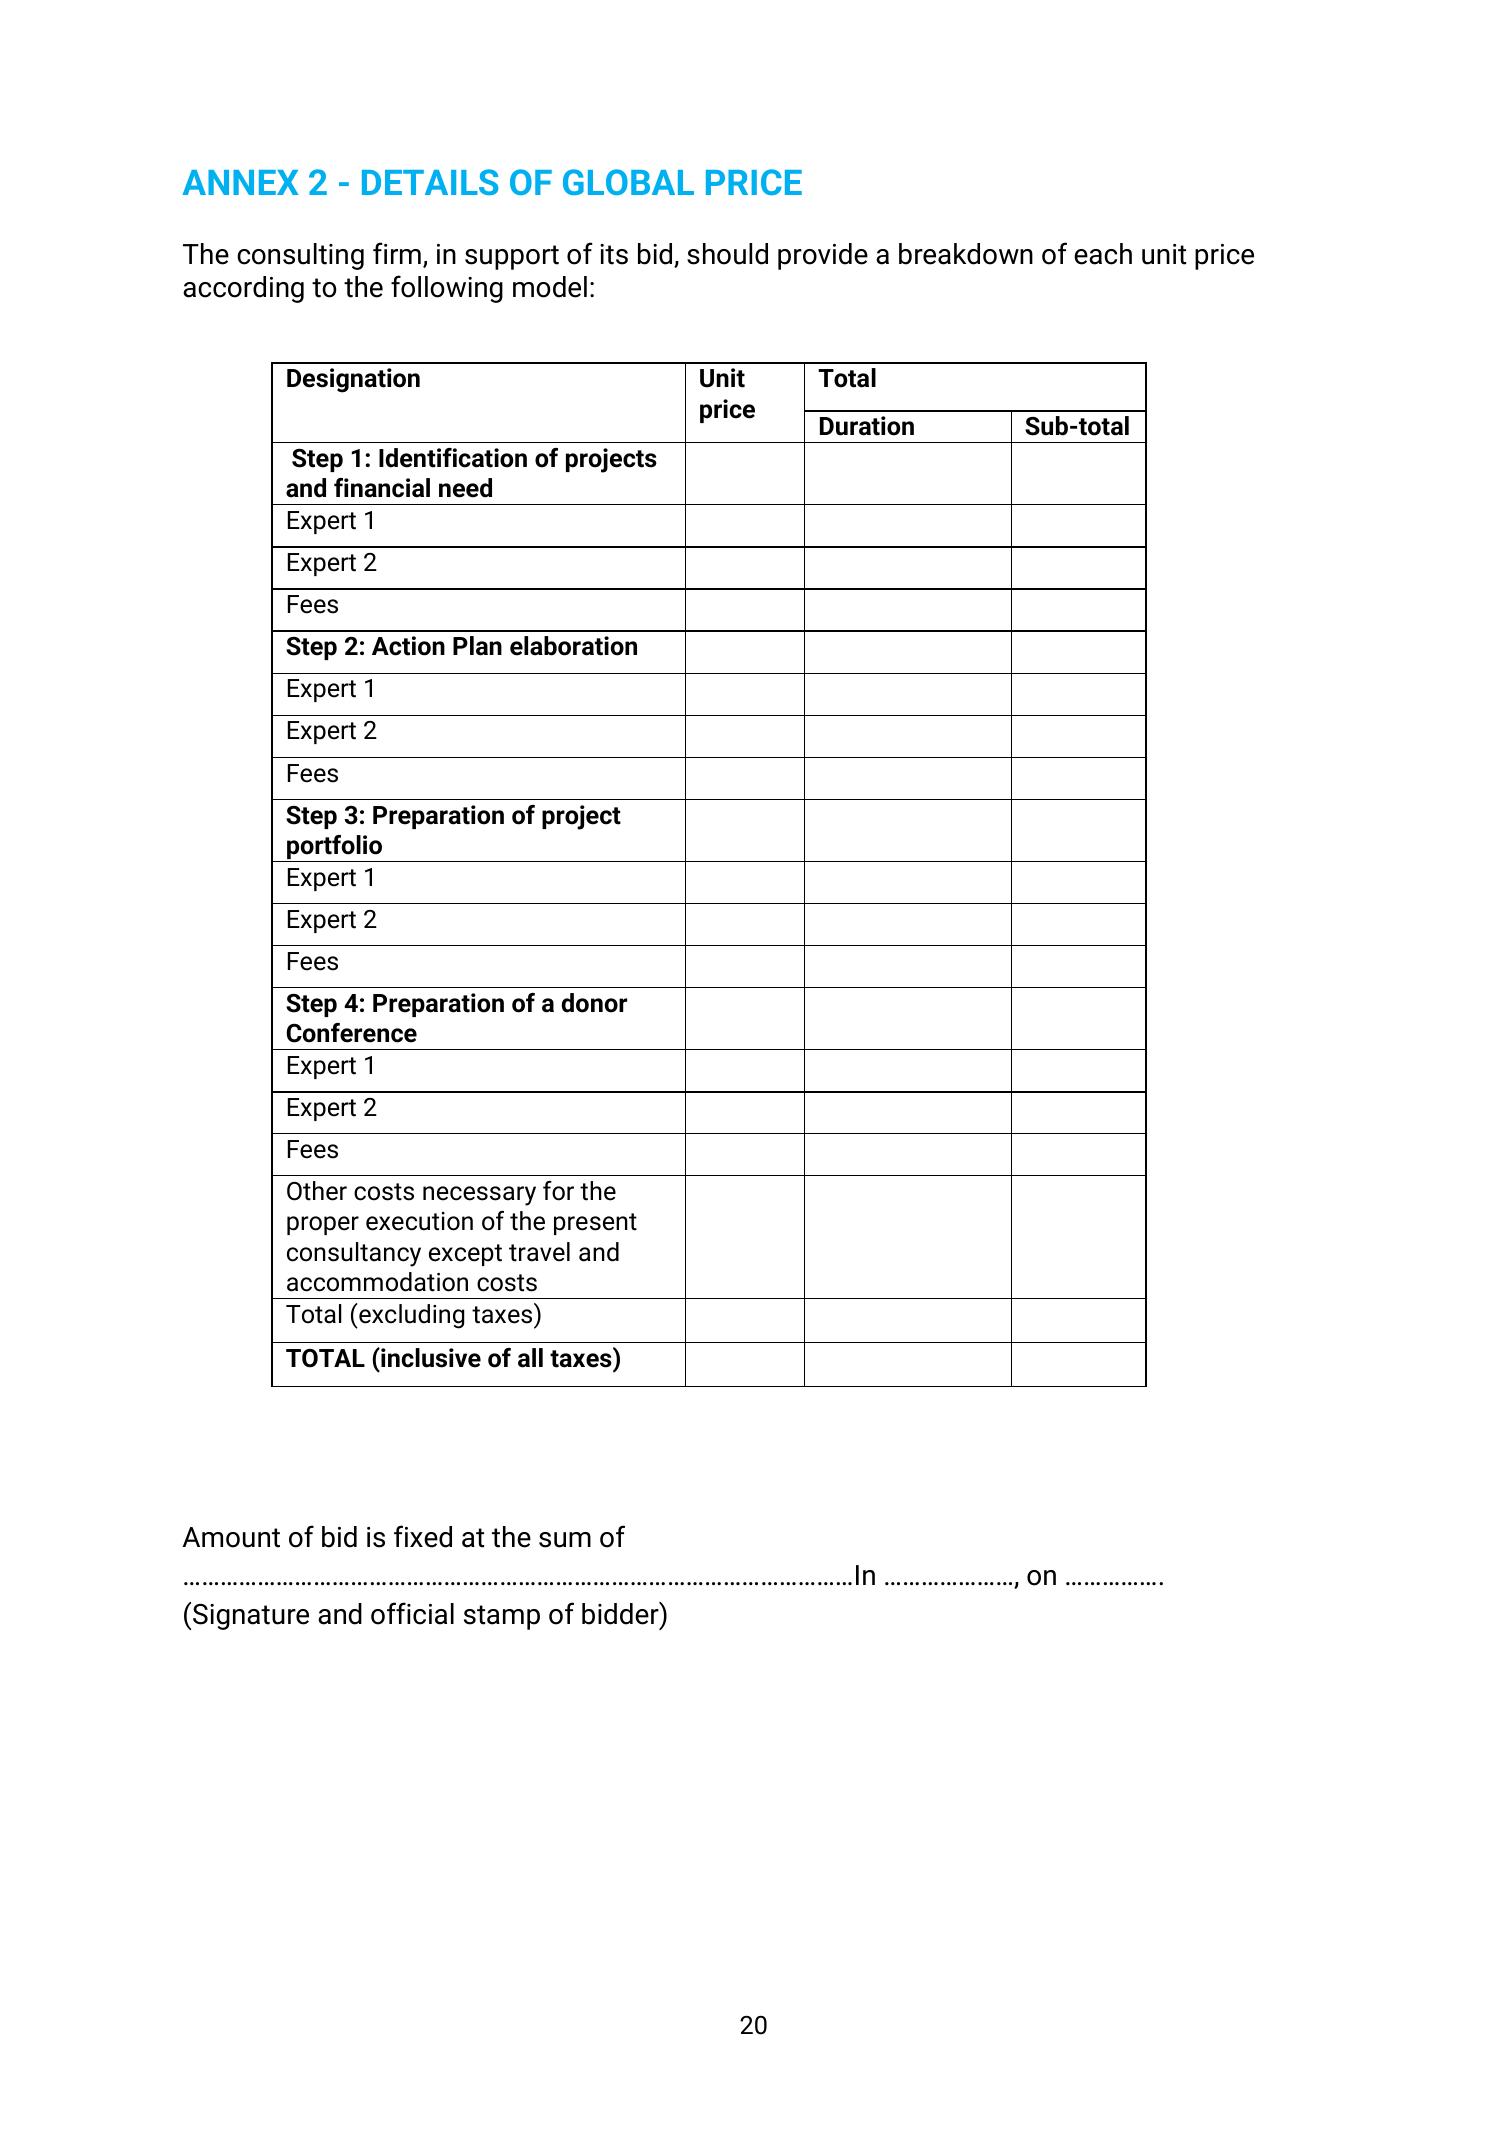 The height and width of the document is (2133, 1508). I want to click on sum, so click(565, 1540).
